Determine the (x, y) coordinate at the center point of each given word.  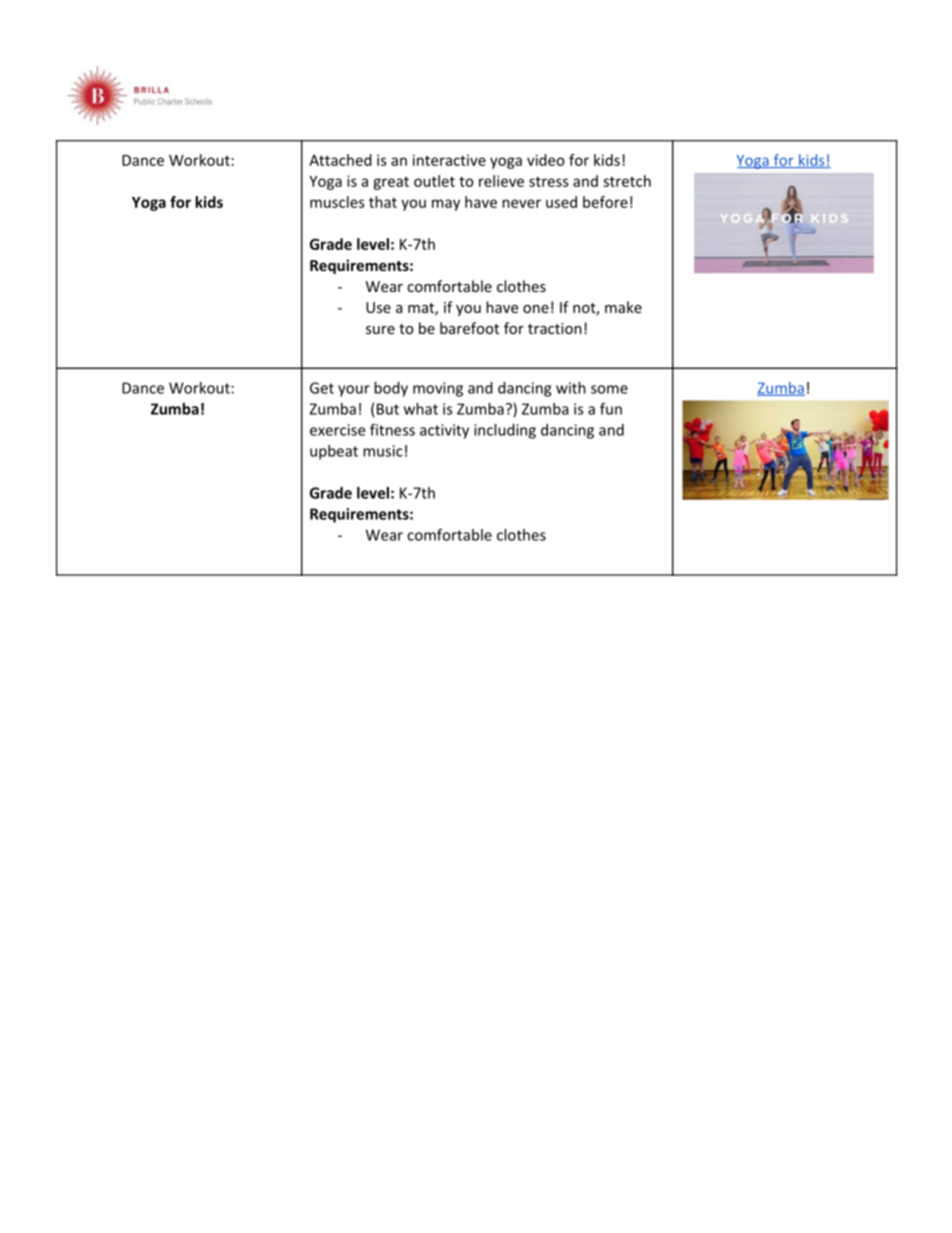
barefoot (469, 328)
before (605, 202)
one (536, 309)
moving (438, 389)
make (623, 307)
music (383, 451)
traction (555, 328)
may (446, 205)
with (571, 388)
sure (380, 330)
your (354, 391)
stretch (627, 181)
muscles (337, 202)
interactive (449, 160)
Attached (340, 160)
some (609, 389)
